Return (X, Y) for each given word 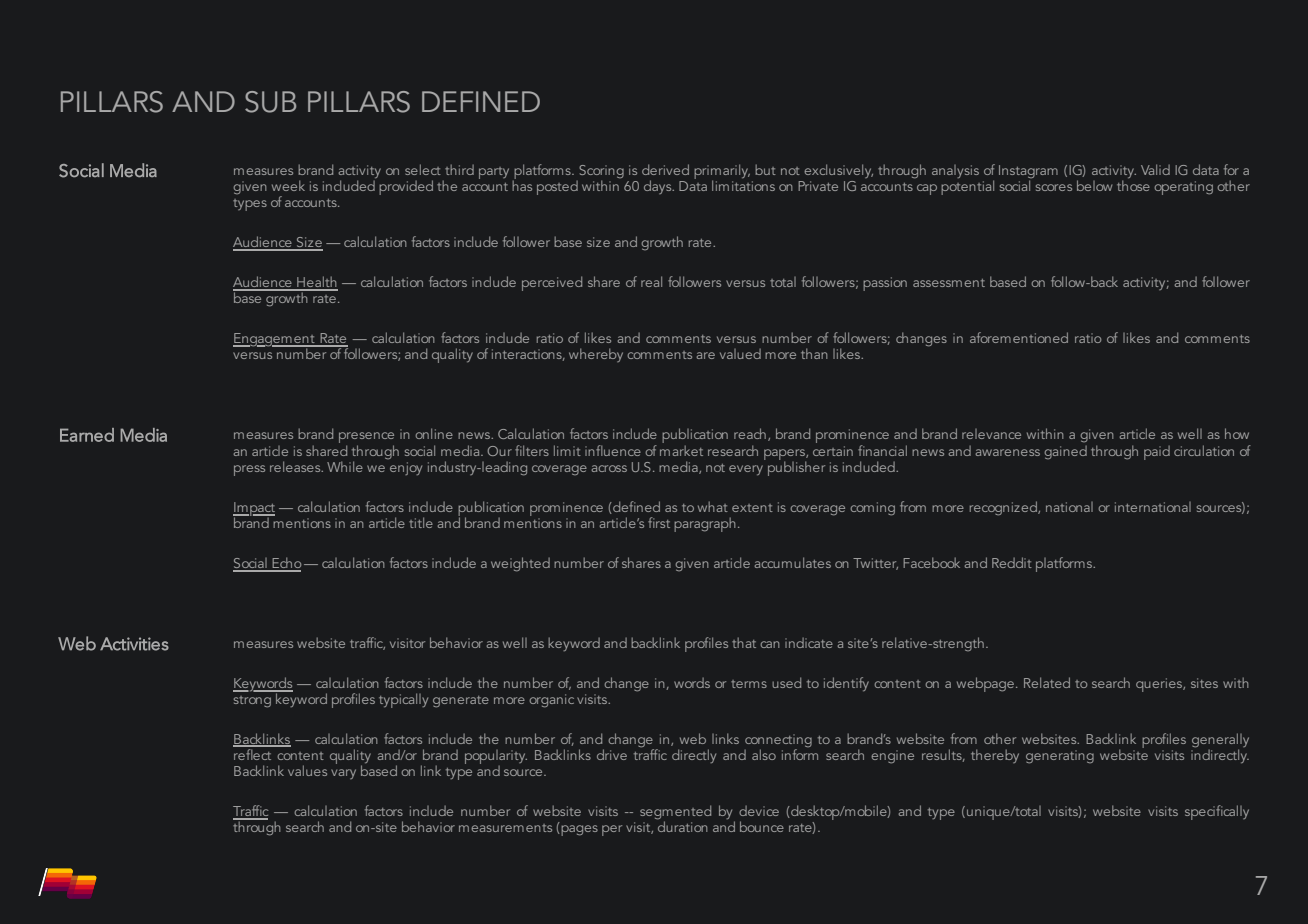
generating (1060, 757)
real (651, 281)
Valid (1155, 169)
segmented (675, 813)
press (249, 470)
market (681, 450)
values (307, 770)
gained (1065, 452)
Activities (134, 644)
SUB (270, 102)
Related (1047, 682)
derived (665, 169)
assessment (949, 283)
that (744, 642)
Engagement (275, 340)
